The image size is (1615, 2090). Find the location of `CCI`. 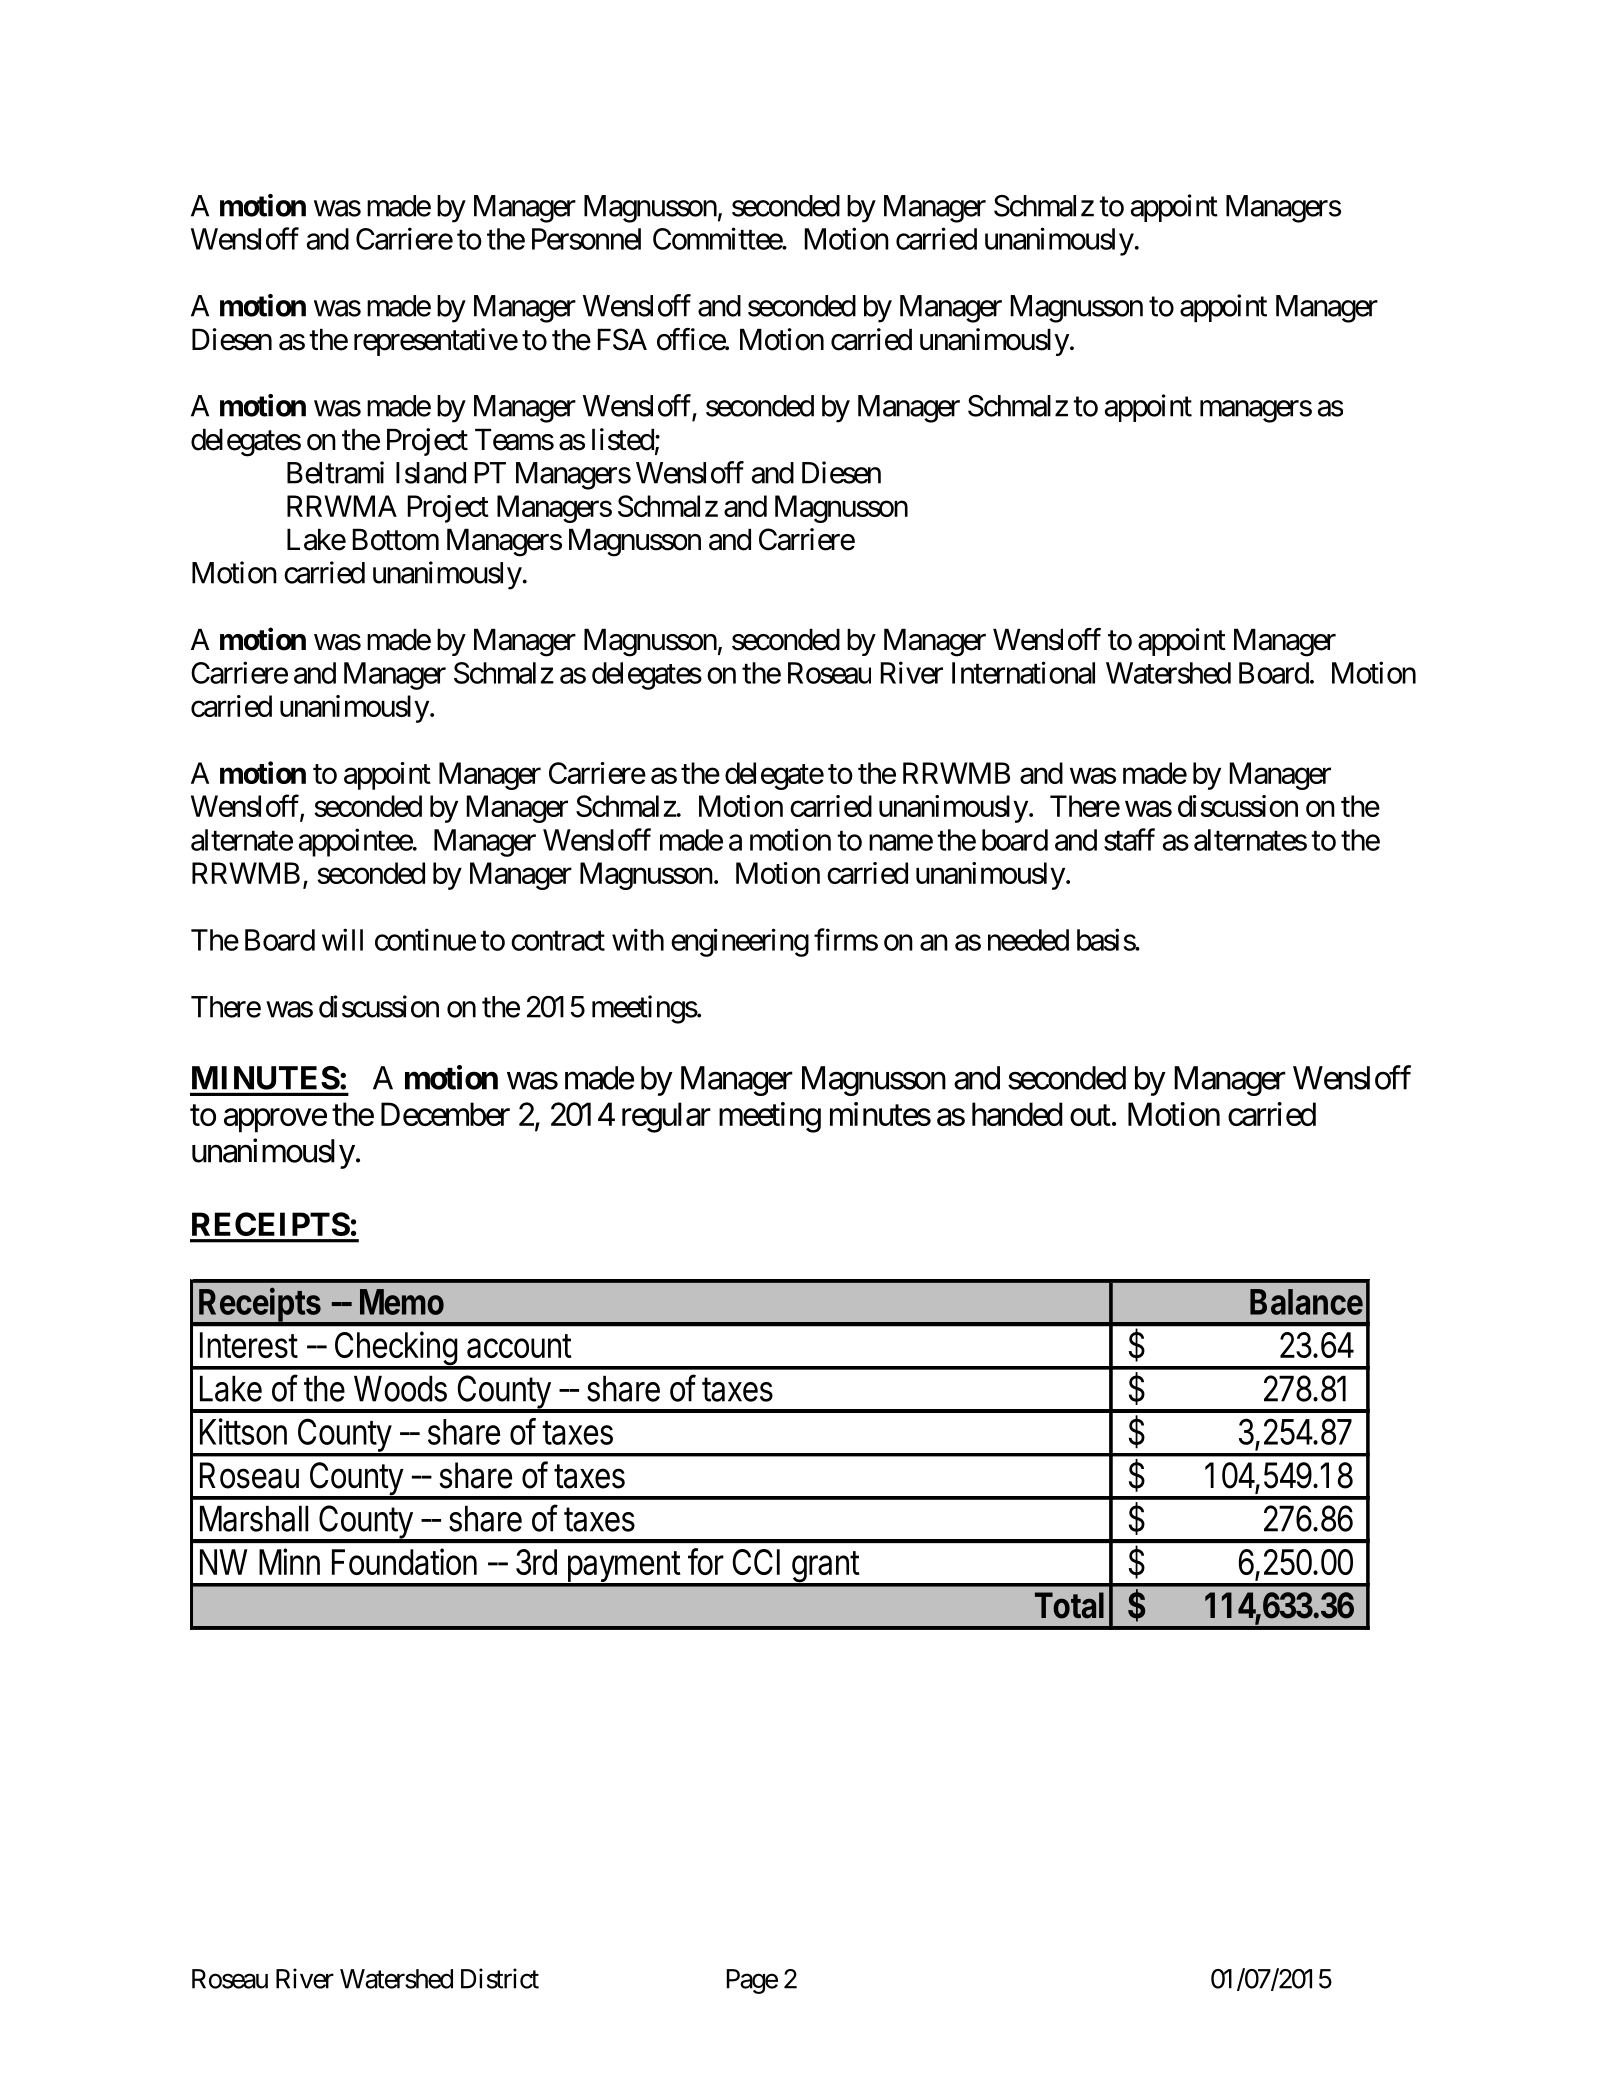

CCI is located at coordinates (756, 1562).
